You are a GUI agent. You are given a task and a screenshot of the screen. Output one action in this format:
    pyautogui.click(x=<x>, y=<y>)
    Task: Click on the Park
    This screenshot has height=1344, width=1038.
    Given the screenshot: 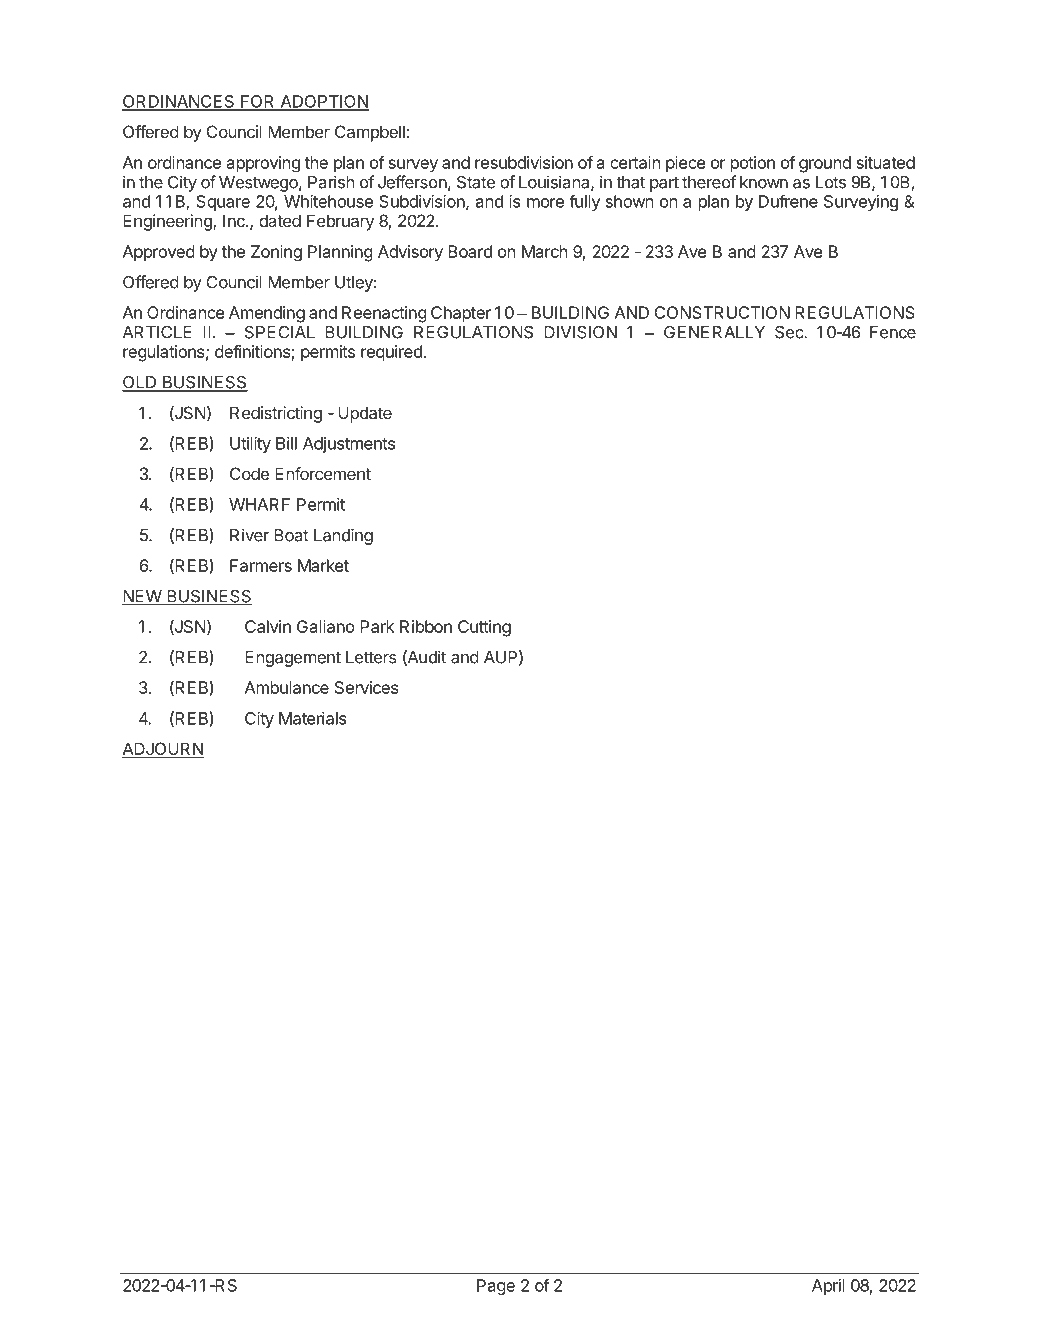 What is the action you would take?
    pyautogui.click(x=377, y=626)
